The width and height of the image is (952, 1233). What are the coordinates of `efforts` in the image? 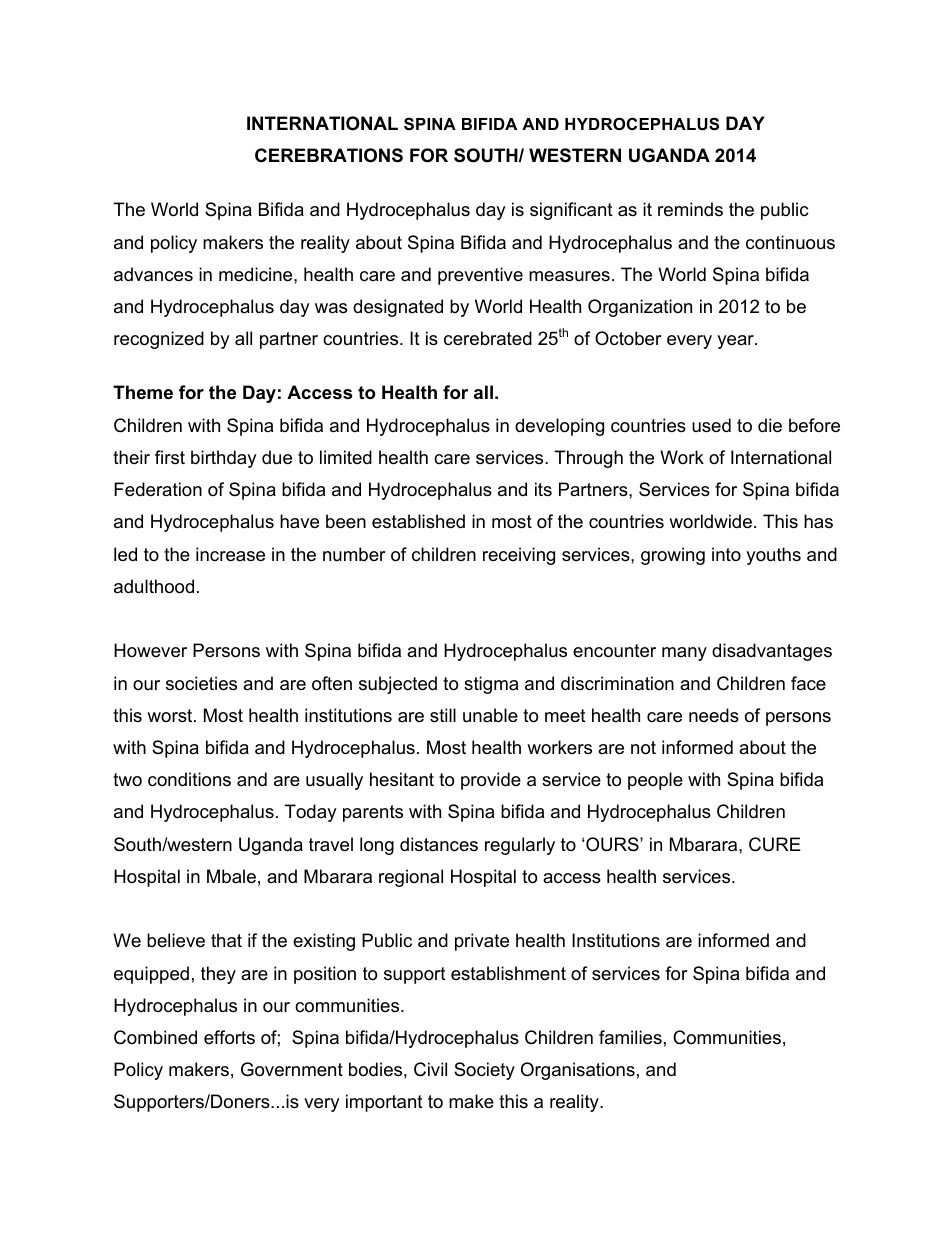 It's located at (229, 1037).
